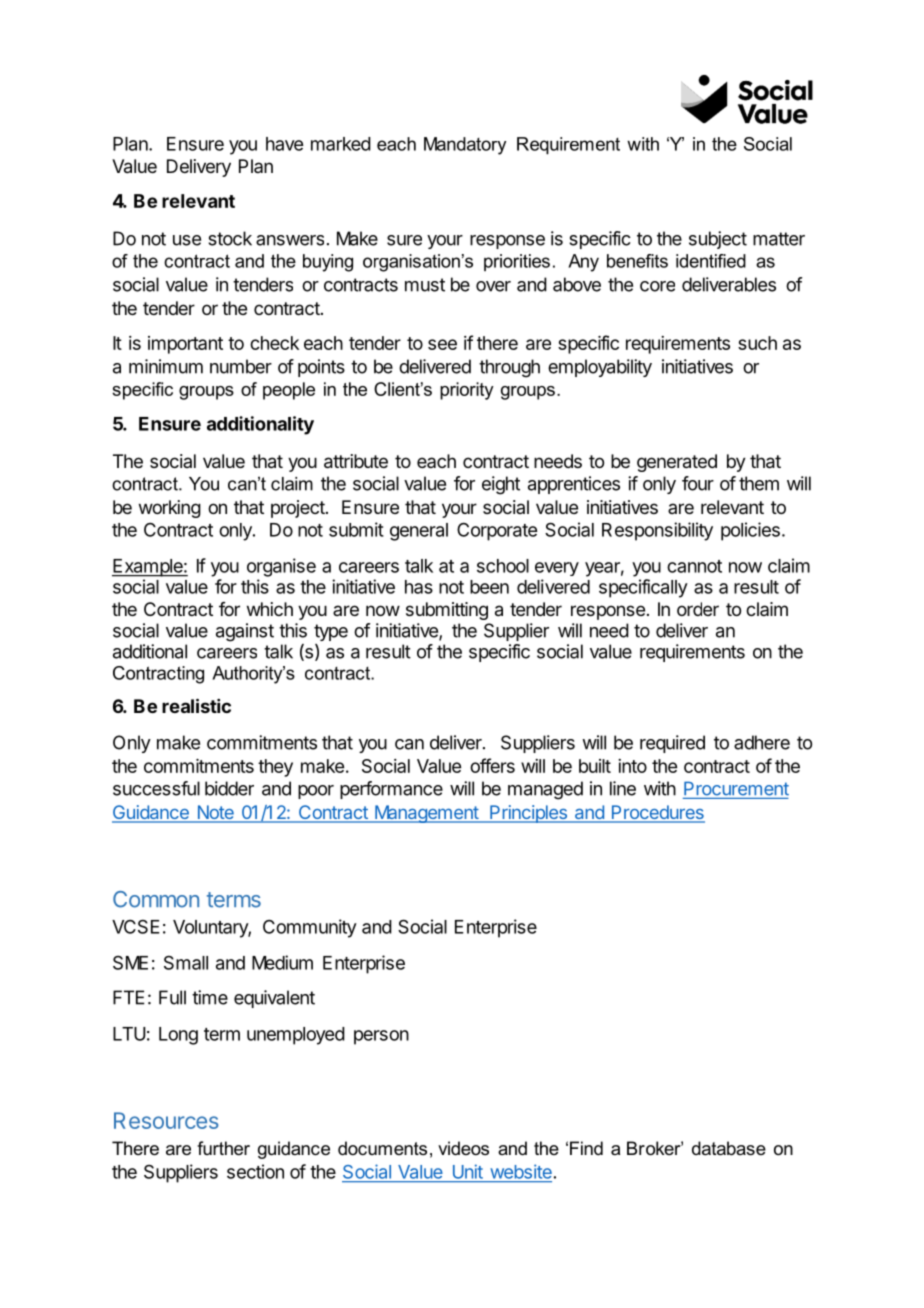  I want to click on Mandatory, so click(465, 146).
